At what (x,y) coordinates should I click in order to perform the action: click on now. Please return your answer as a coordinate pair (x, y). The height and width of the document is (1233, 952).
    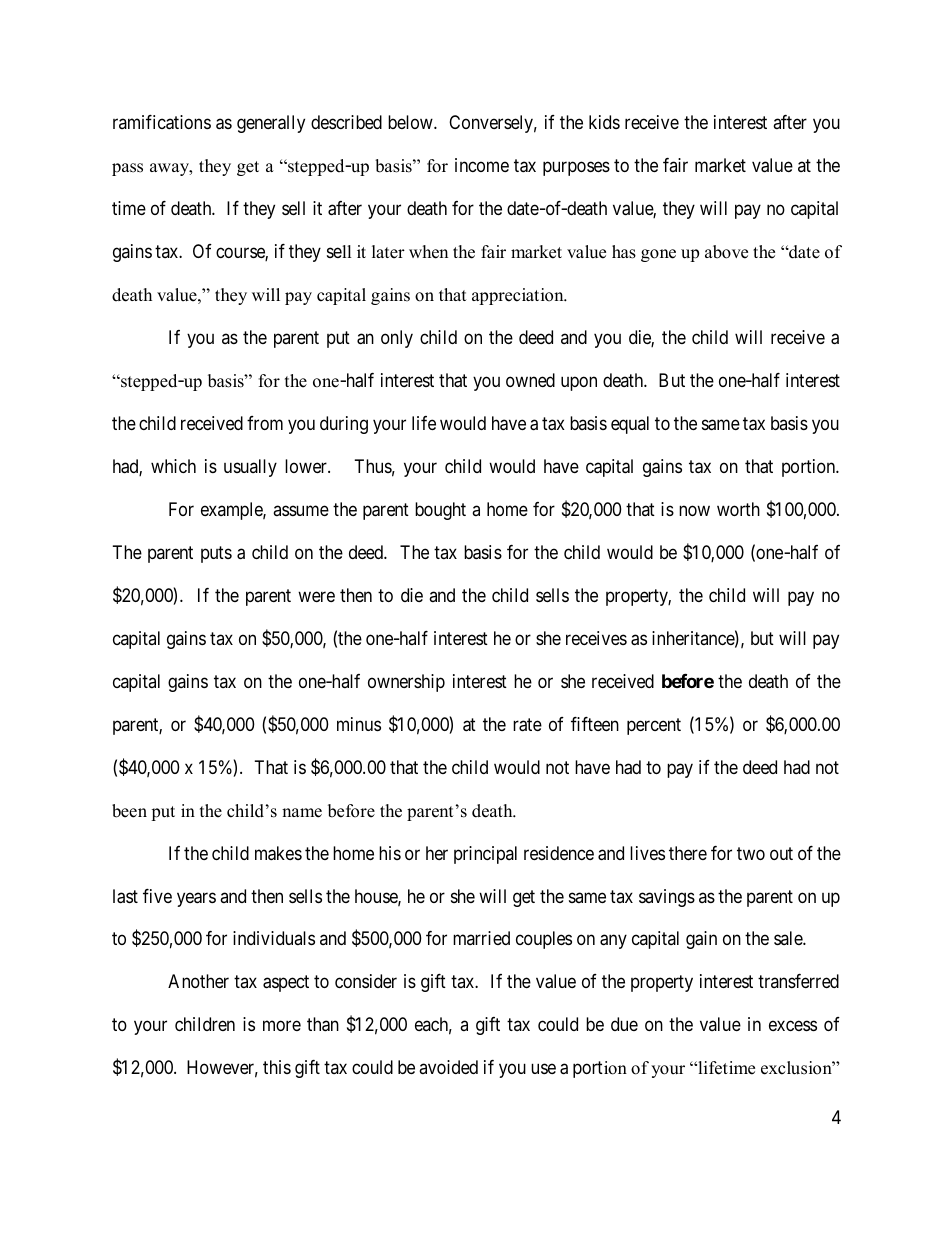
    Looking at the image, I should click on (694, 510).
